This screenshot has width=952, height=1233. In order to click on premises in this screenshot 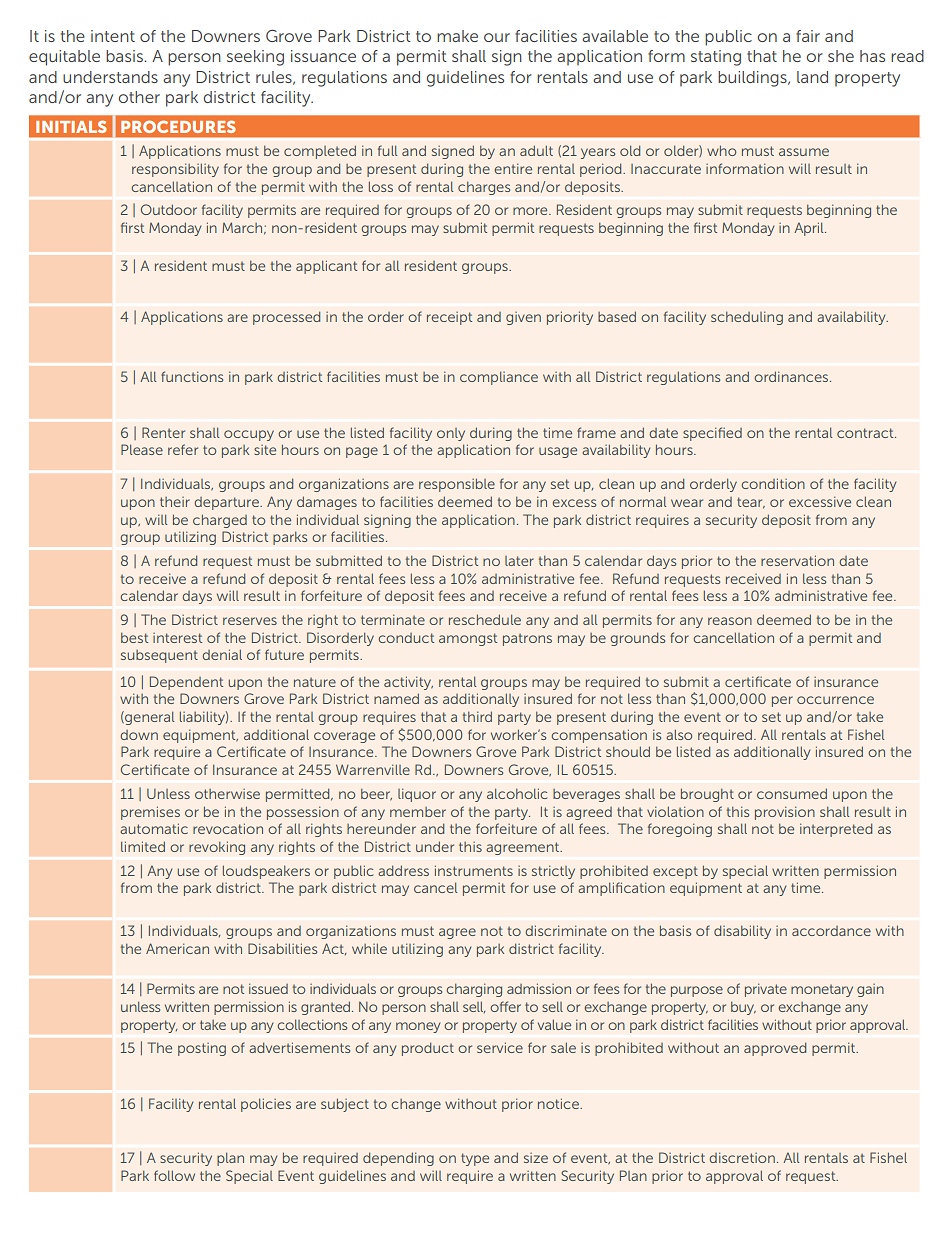, I will do `click(150, 813)`.
